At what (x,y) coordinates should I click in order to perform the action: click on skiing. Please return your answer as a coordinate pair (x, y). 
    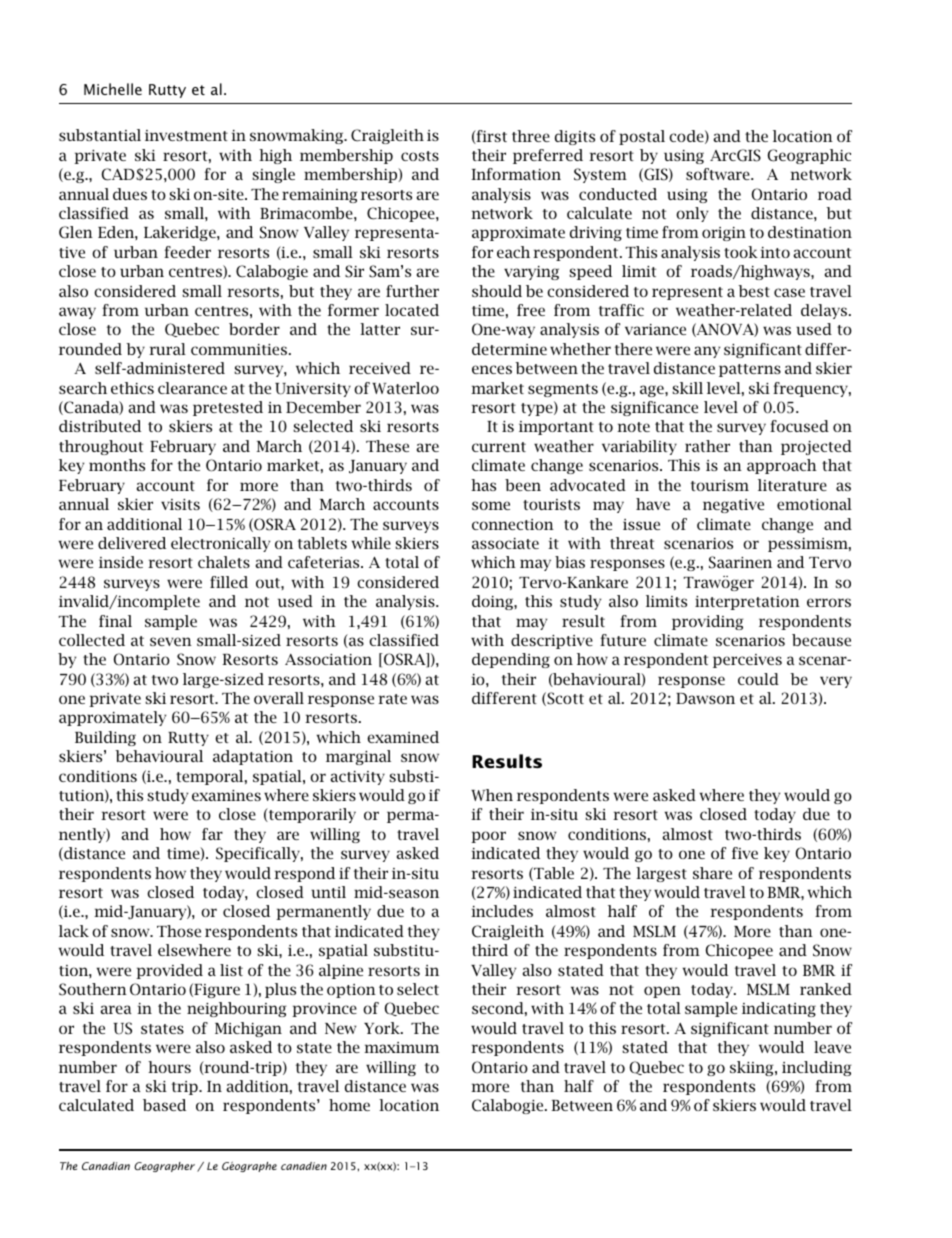
    Looking at the image, I should click on (753, 1068).
